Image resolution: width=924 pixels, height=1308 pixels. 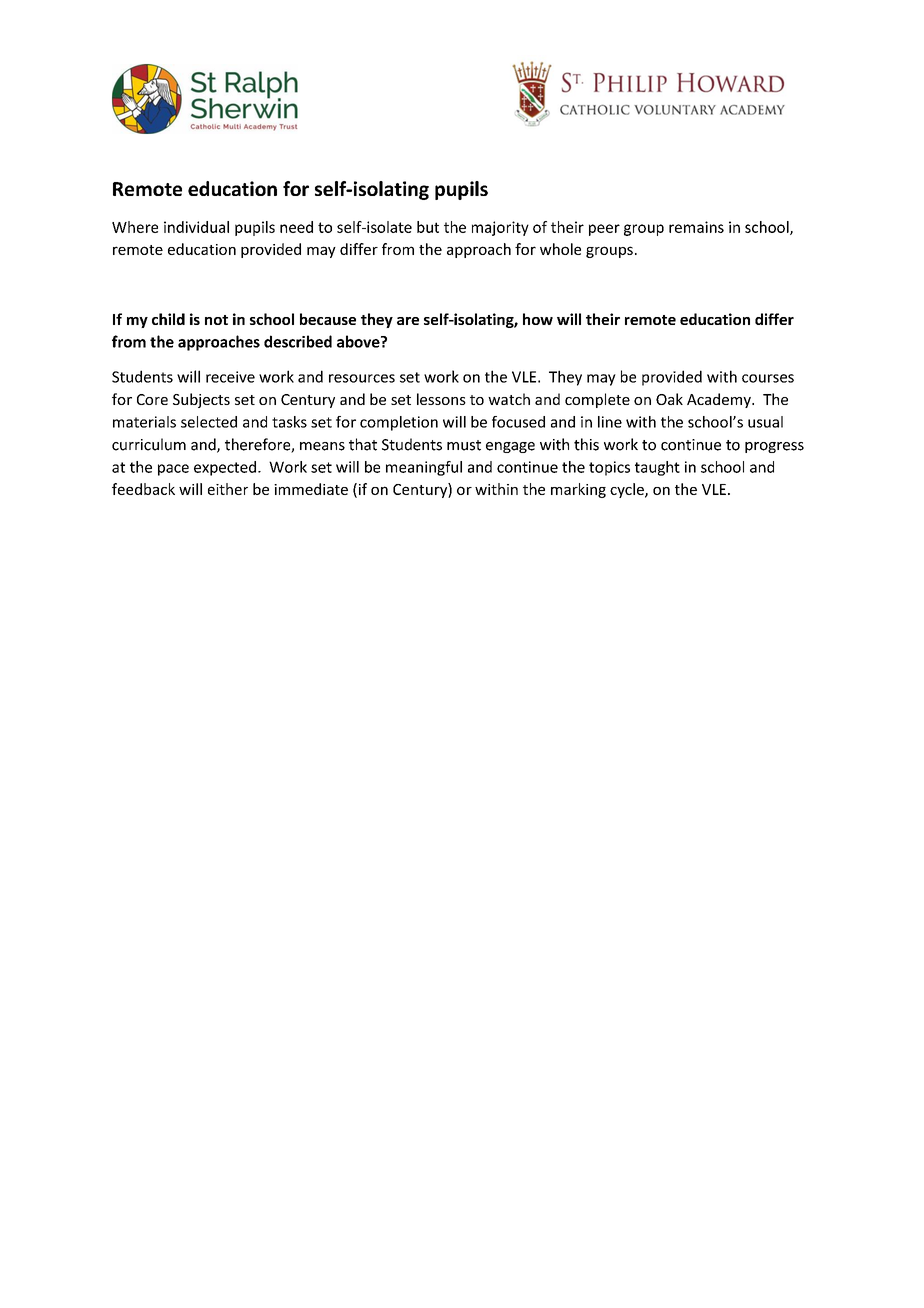 What do you see at coordinates (196, 227) in the image?
I see `individual` at bounding box center [196, 227].
